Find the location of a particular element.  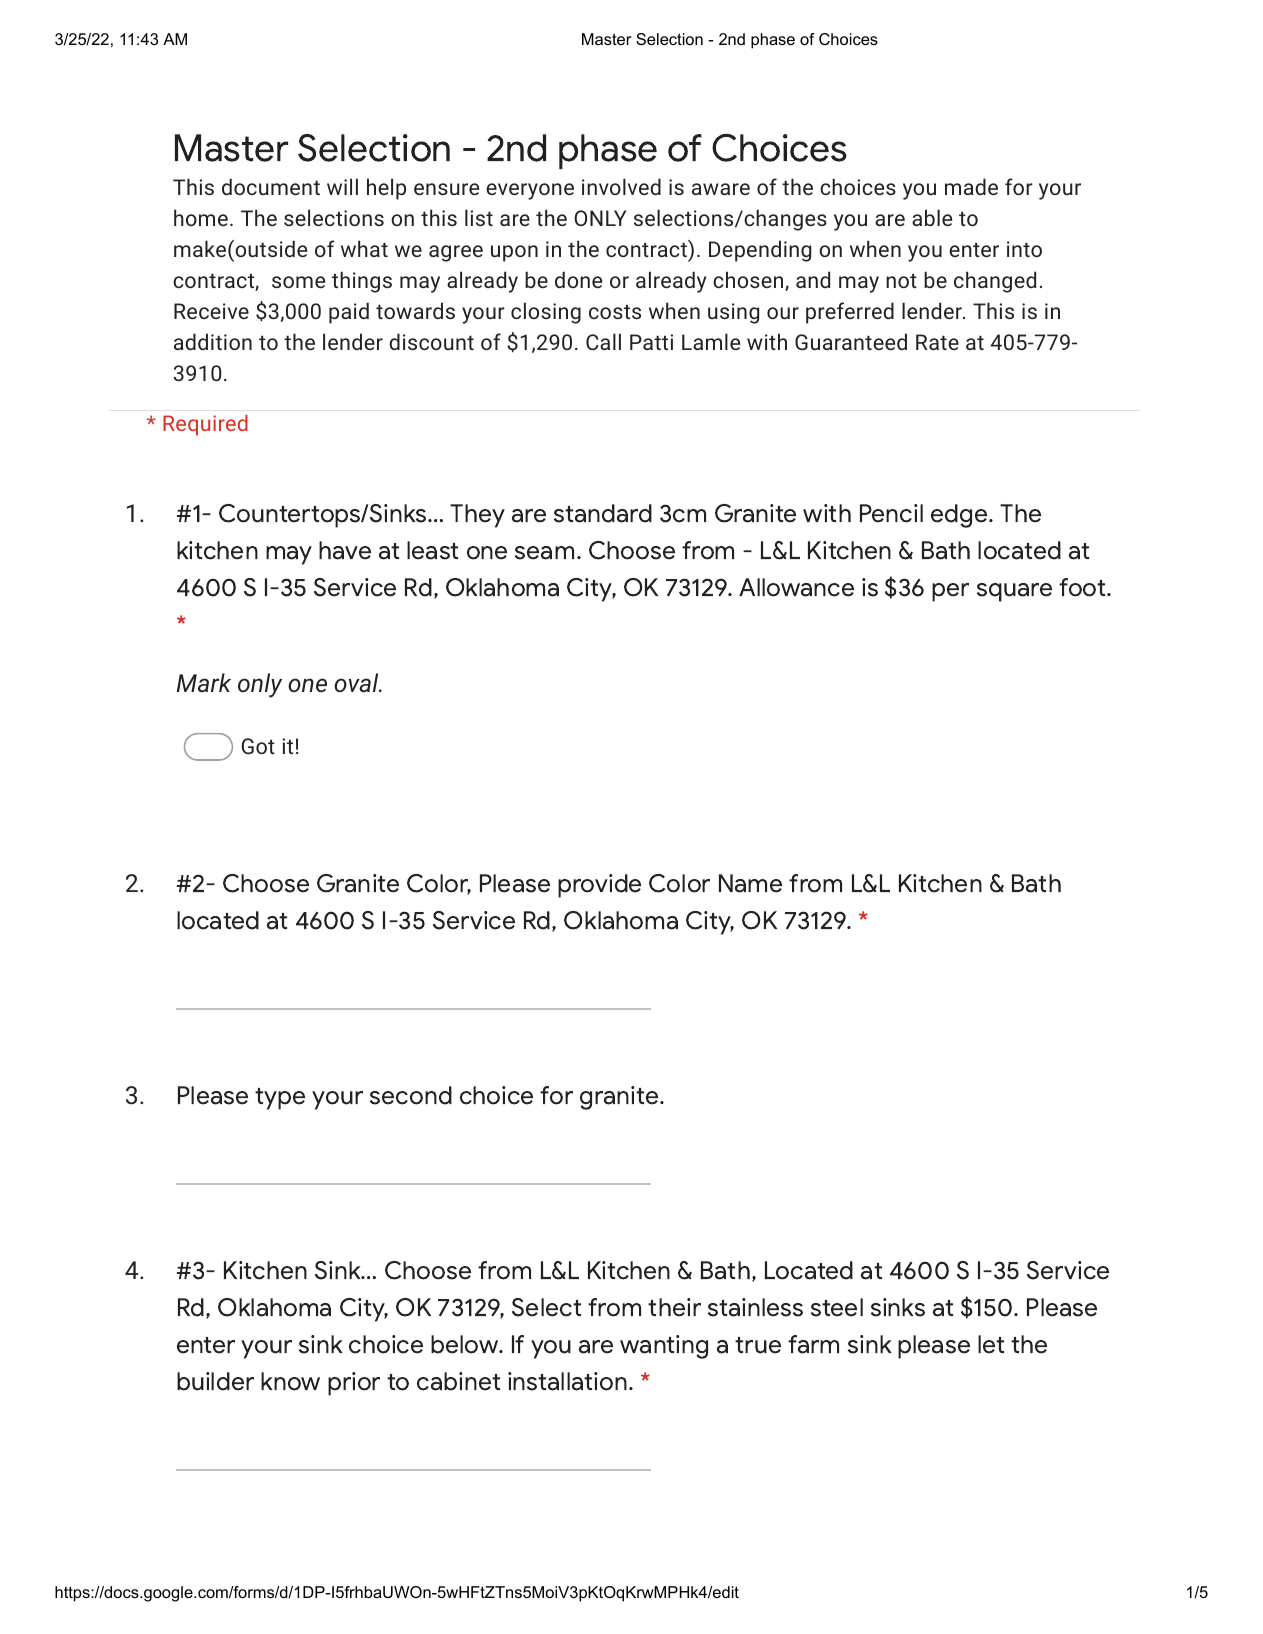

Got is located at coordinates (258, 746).
